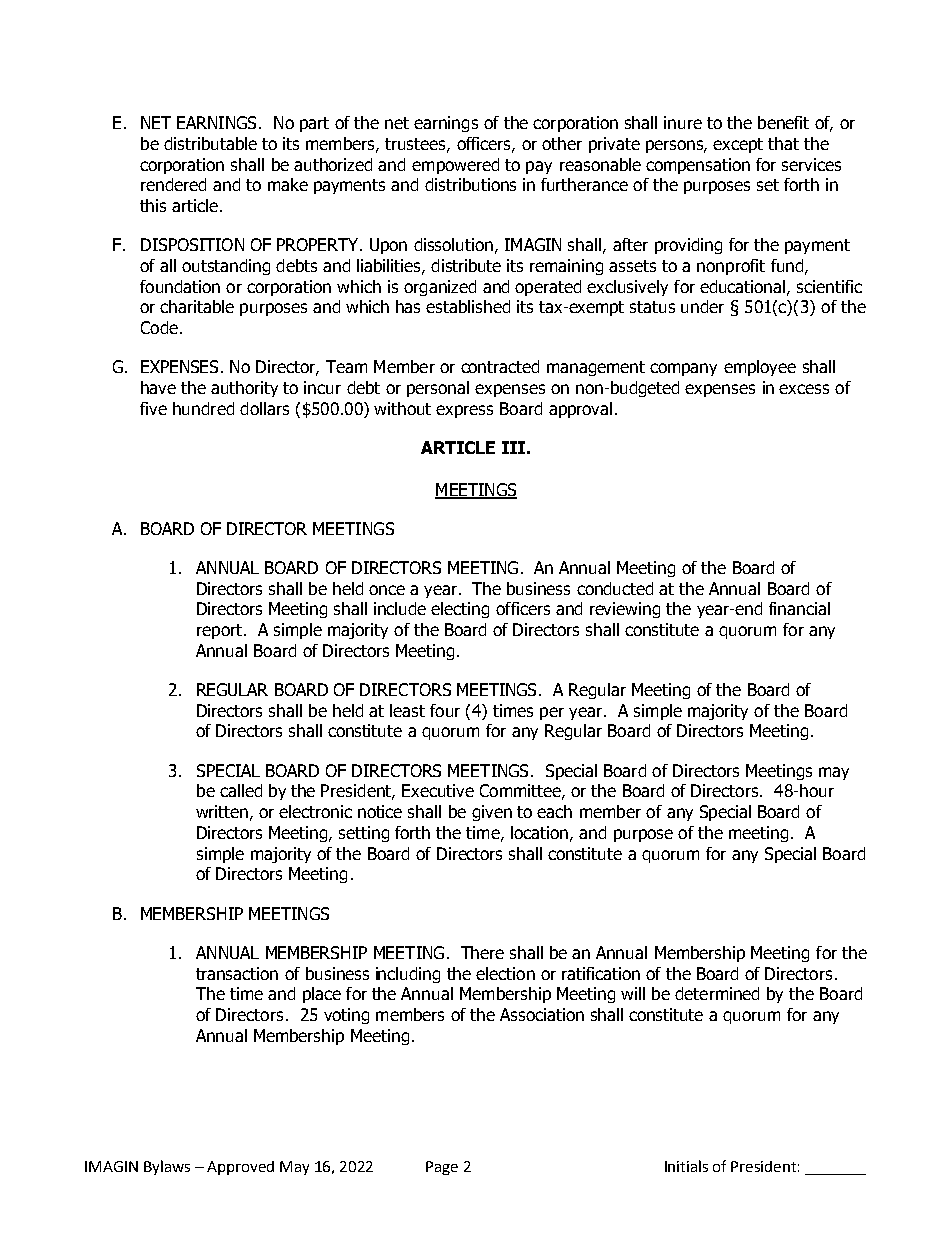 The image size is (952, 1233). What do you see at coordinates (738, 145) in the document?
I see `except` at bounding box center [738, 145].
